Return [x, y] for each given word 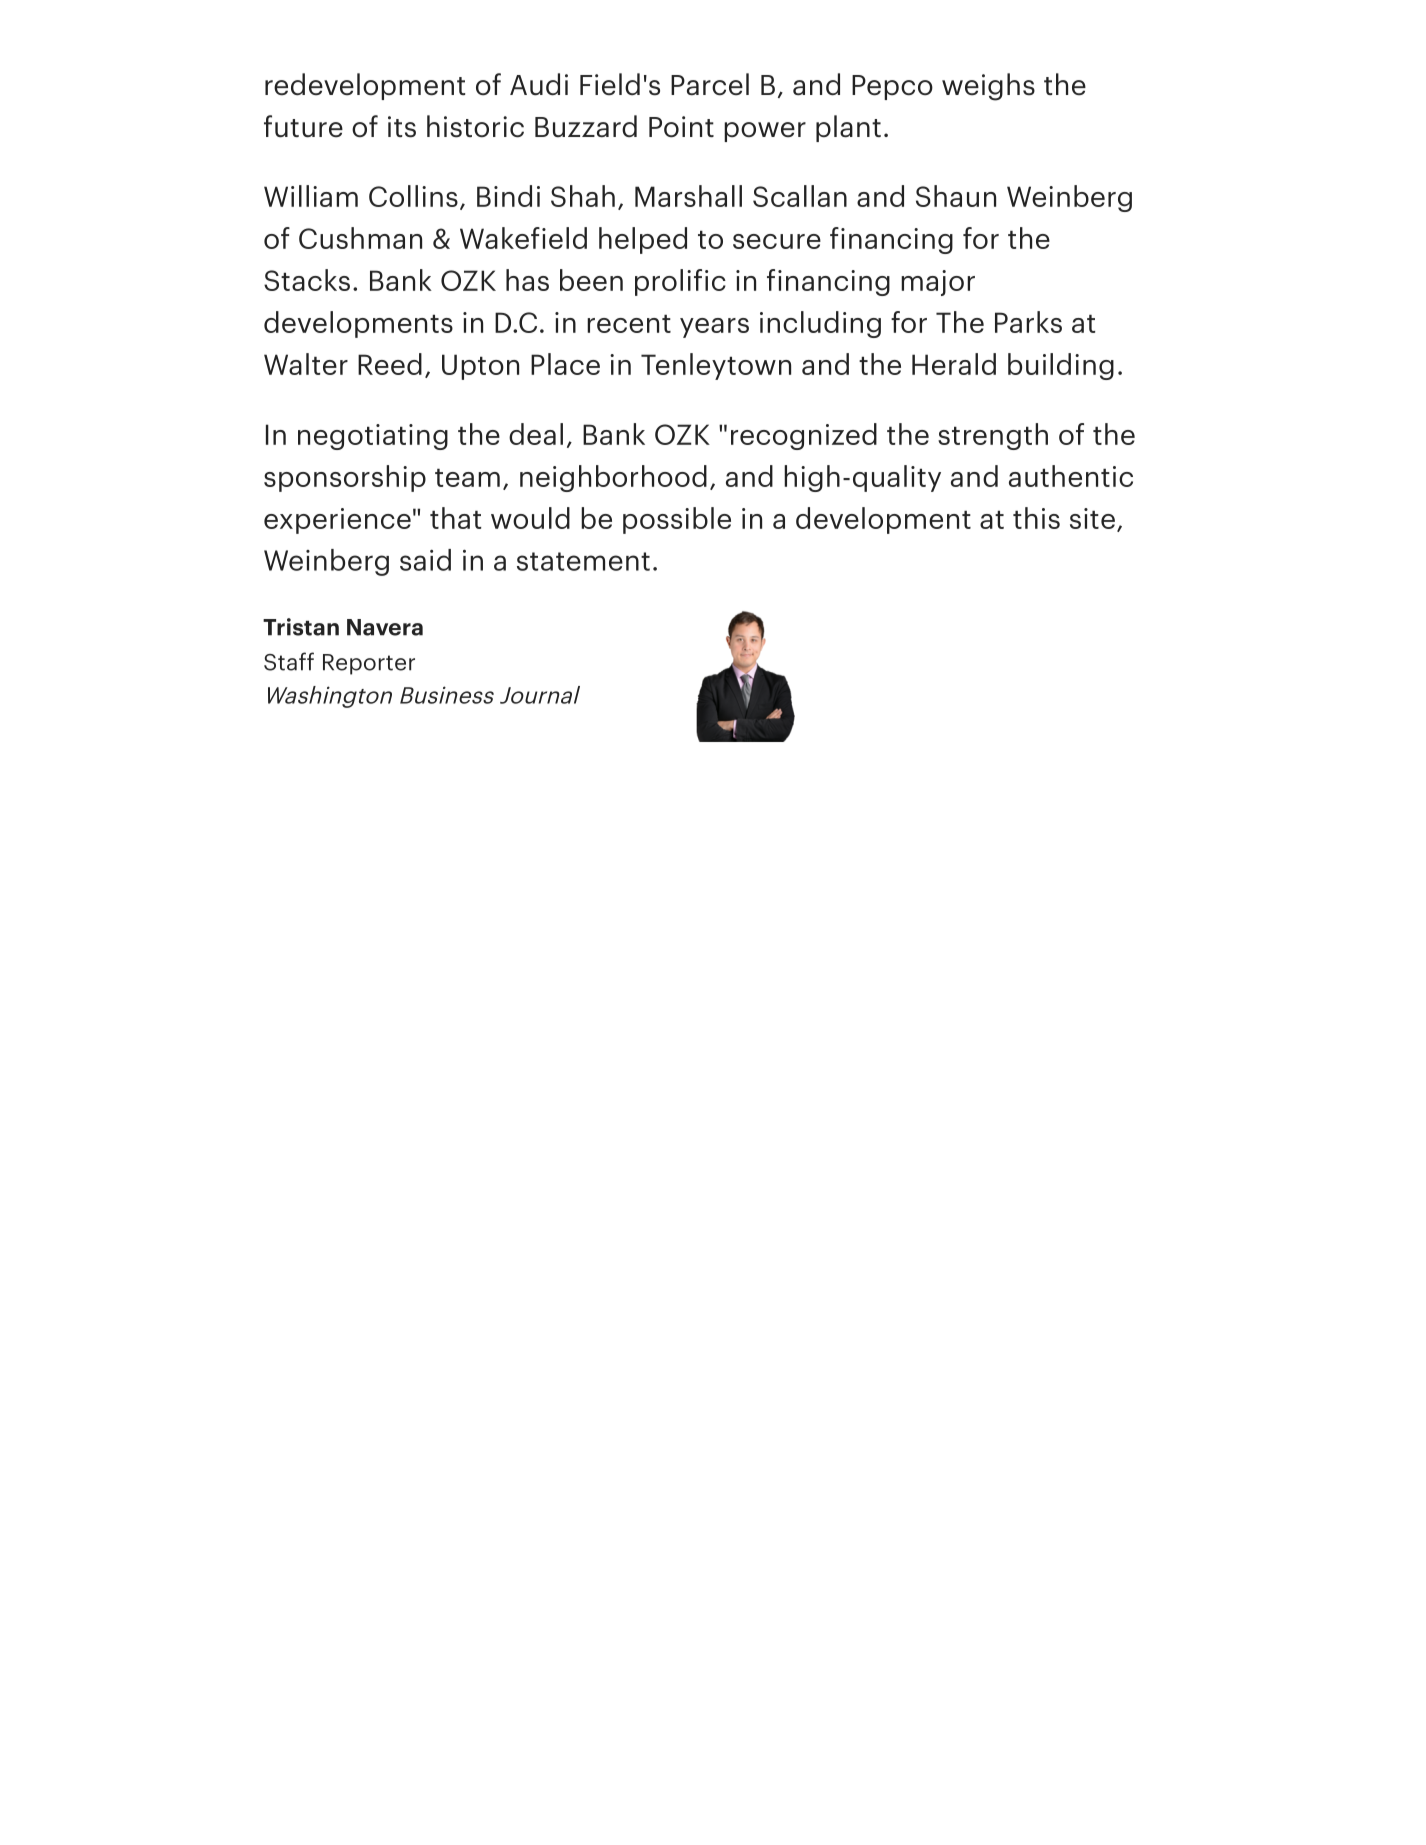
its [402, 127]
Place [565, 364]
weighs [988, 87]
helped [643, 240]
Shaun [956, 196]
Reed [390, 364]
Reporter [369, 664]
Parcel [710, 84]
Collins [413, 196]
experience [337, 521]
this [1036, 518]
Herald [954, 364]
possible [677, 520]
